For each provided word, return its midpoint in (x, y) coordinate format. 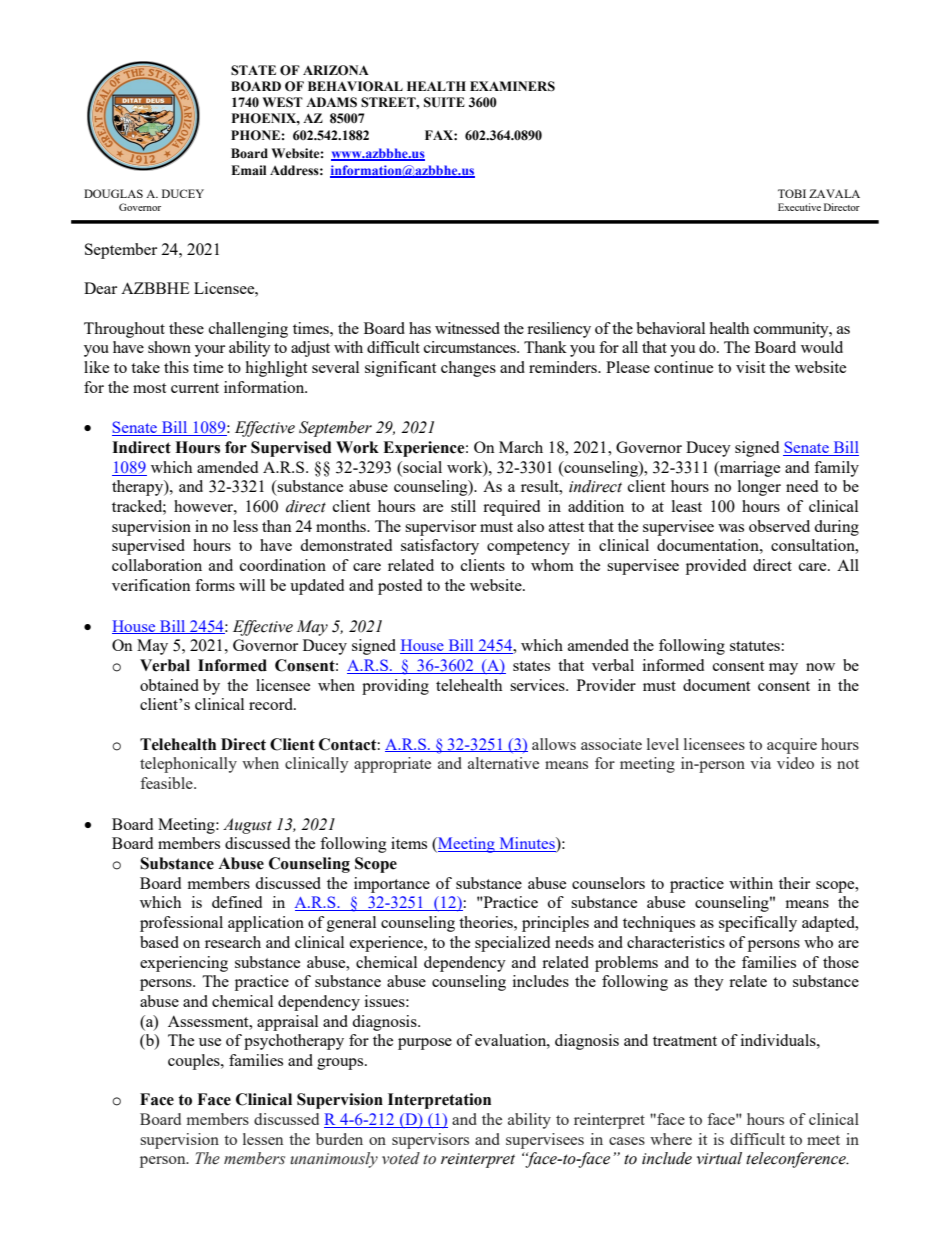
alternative (503, 763)
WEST (282, 102)
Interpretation (439, 1101)
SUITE (444, 102)
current (195, 388)
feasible (167, 783)
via (760, 763)
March (521, 447)
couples (195, 1062)
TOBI (792, 193)
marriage (749, 469)
